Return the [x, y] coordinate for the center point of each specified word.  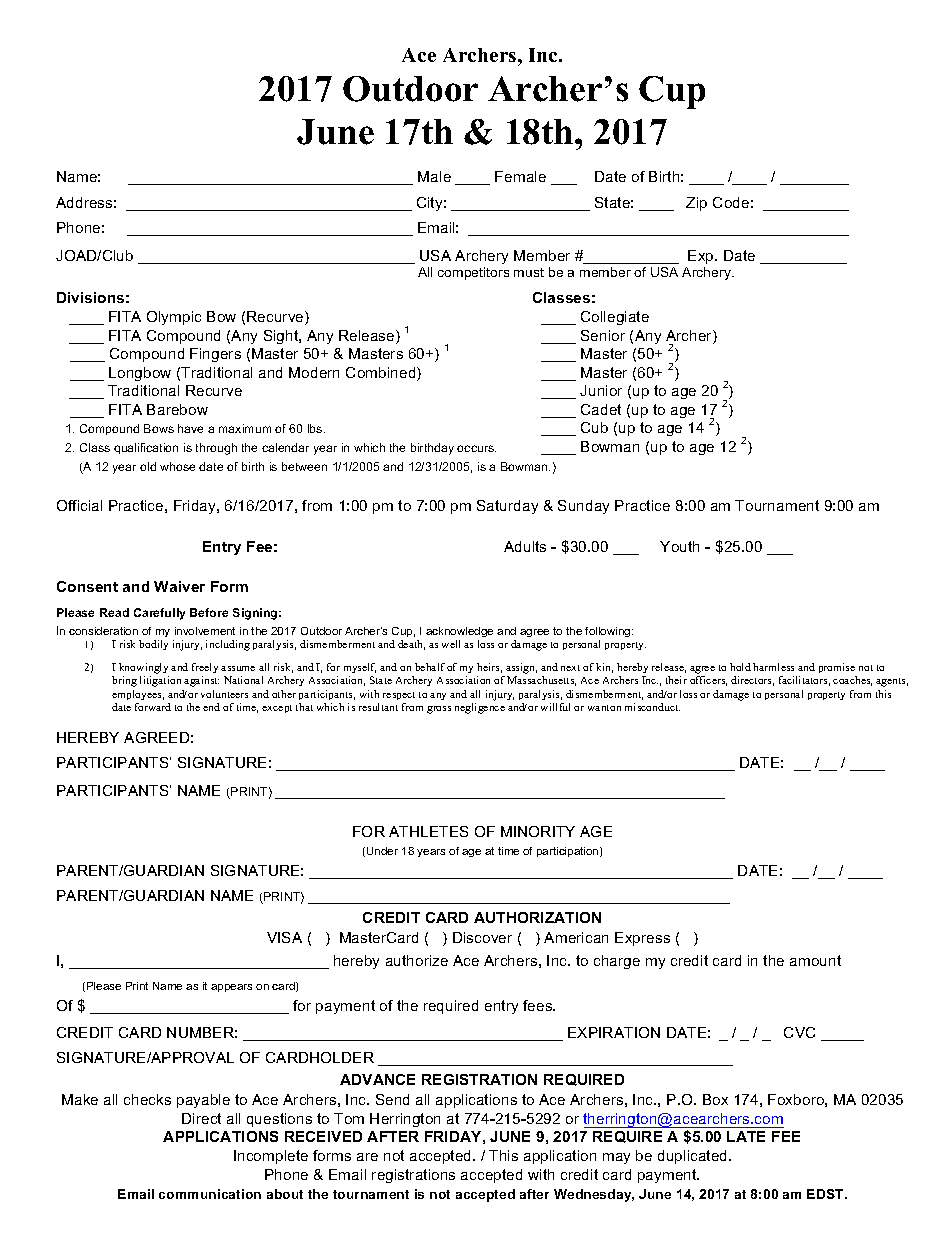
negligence [480, 708]
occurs [476, 448]
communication [210, 1194]
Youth [679, 546]
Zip [696, 204]
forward [153, 707]
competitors [473, 273]
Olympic [174, 318]
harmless [773, 667]
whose [177, 466]
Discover [482, 937]
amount [815, 960]
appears [231, 988]
